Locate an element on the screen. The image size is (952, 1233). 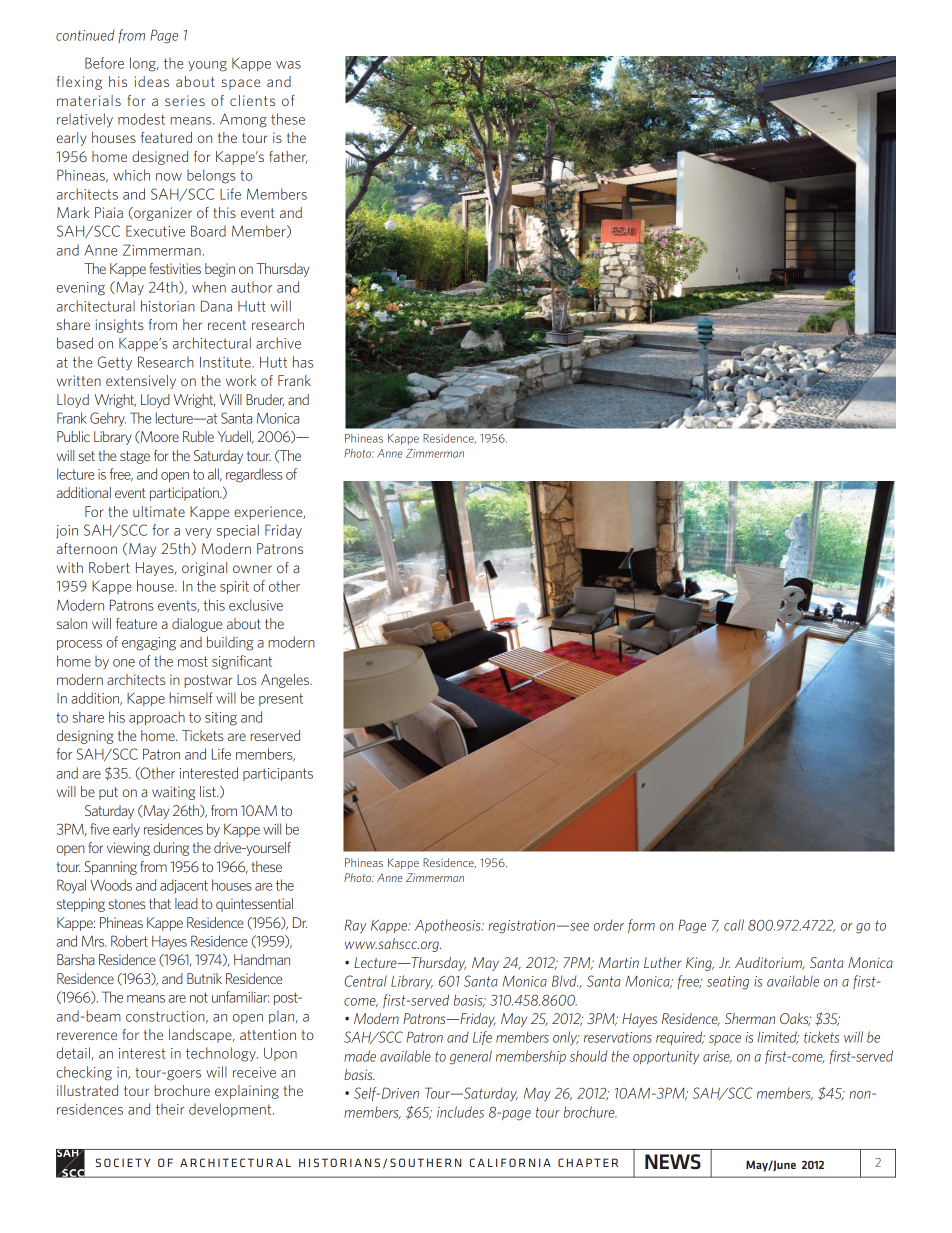
waiting is located at coordinates (173, 793).
